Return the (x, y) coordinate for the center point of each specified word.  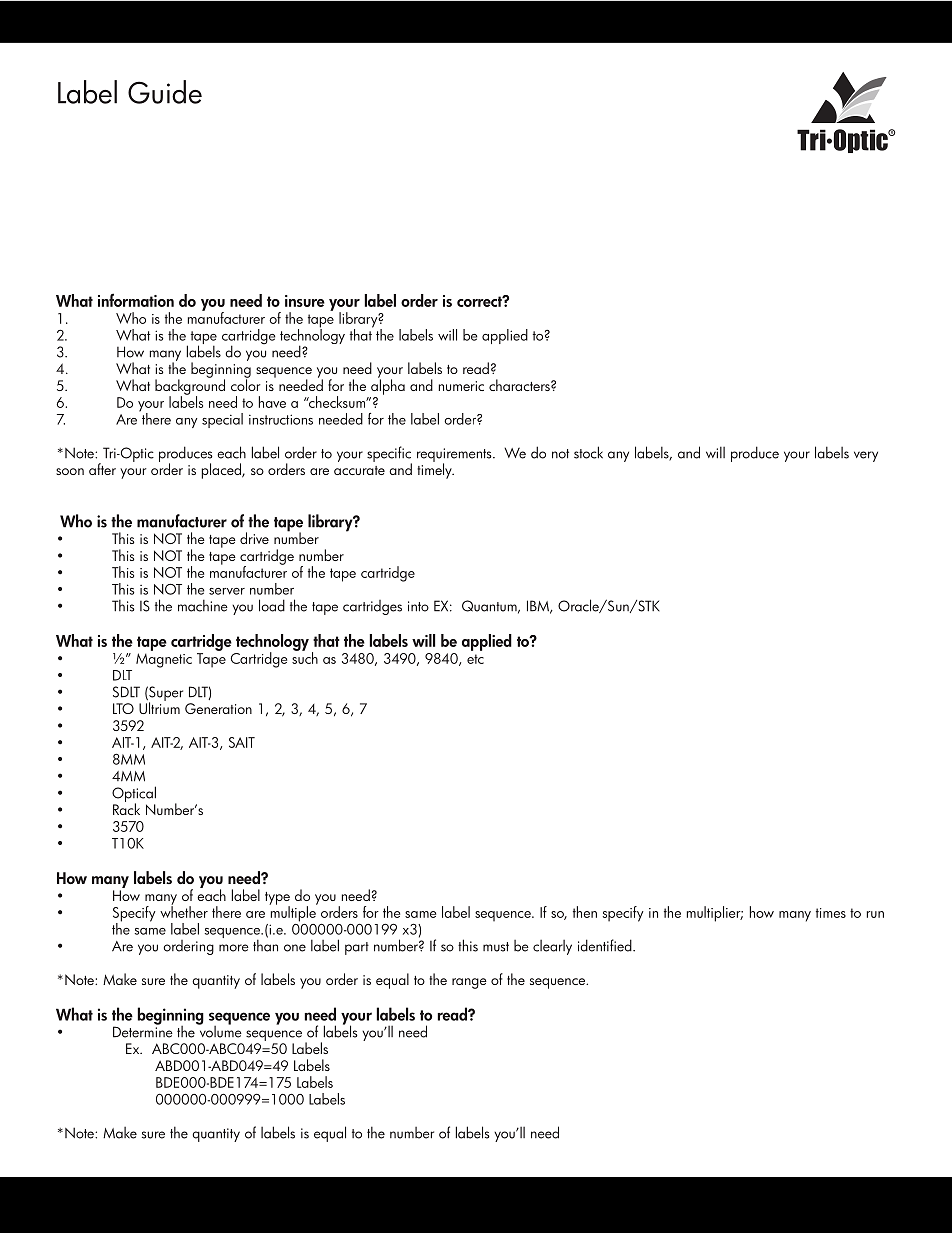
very (866, 456)
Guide (165, 92)
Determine (143, 1031)
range (469, 983)
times (831, 913)
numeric (461, 386)
